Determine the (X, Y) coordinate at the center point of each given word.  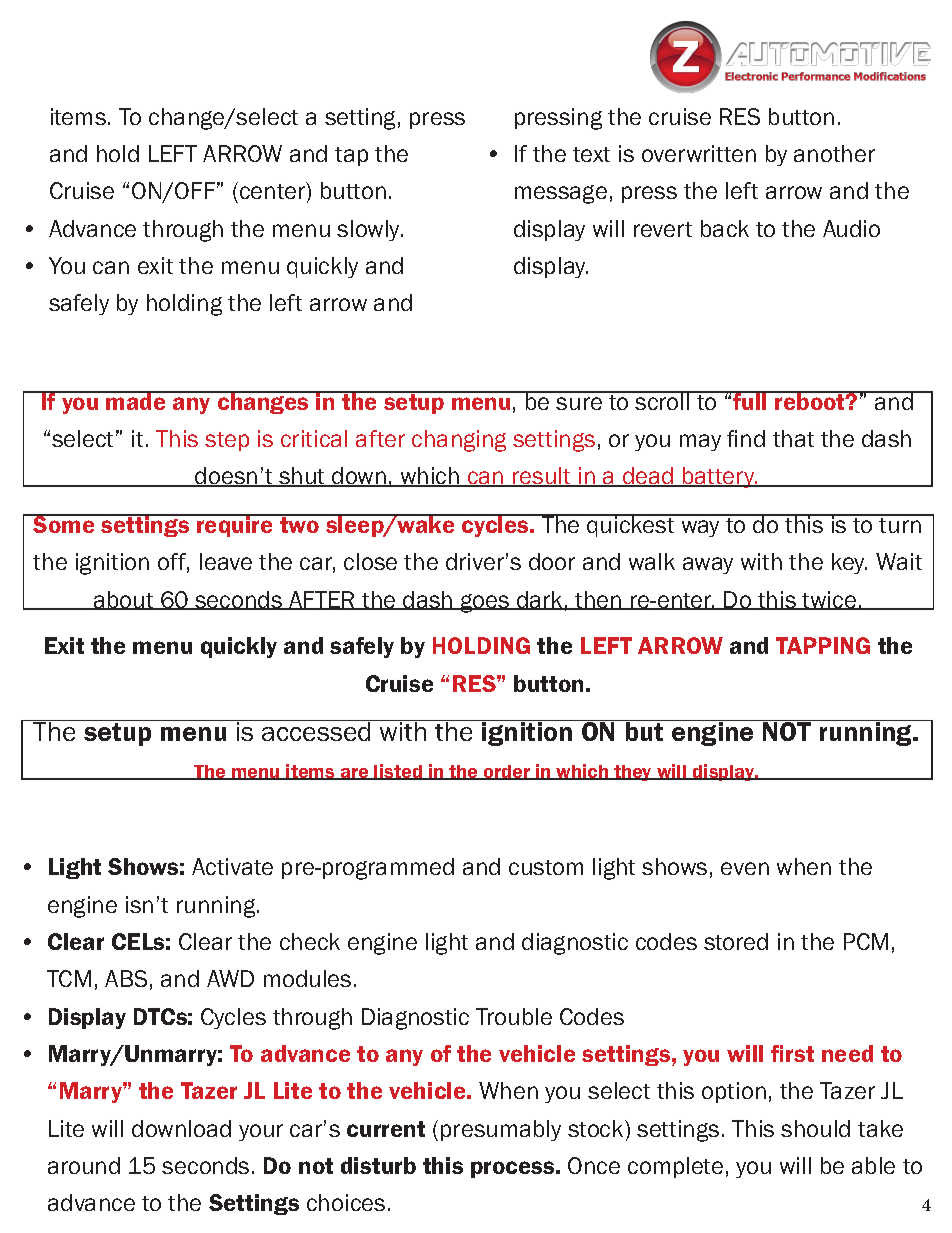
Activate (232, 866)
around (84, 1165)
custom (546, 867)
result (542, 477)
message (561, 194)
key (849, 563)
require (235, 525)
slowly (370, 230)
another (834, 153)
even (745, 868)
